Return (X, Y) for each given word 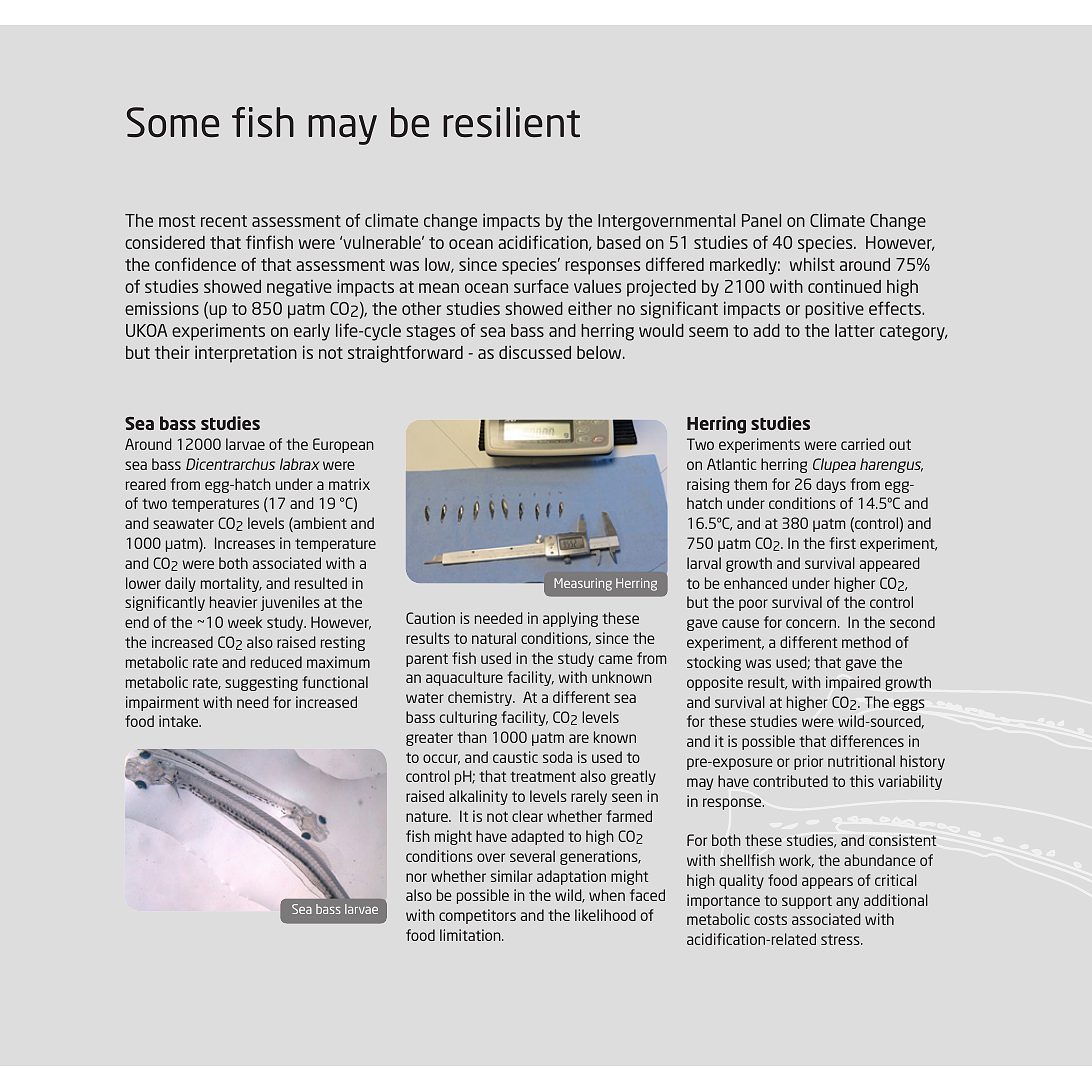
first (842, 543)
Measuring (583, 584)
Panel (761, 220)
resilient (511, 122)
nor (416, 877)
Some (173, 122)
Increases (245, 543)
